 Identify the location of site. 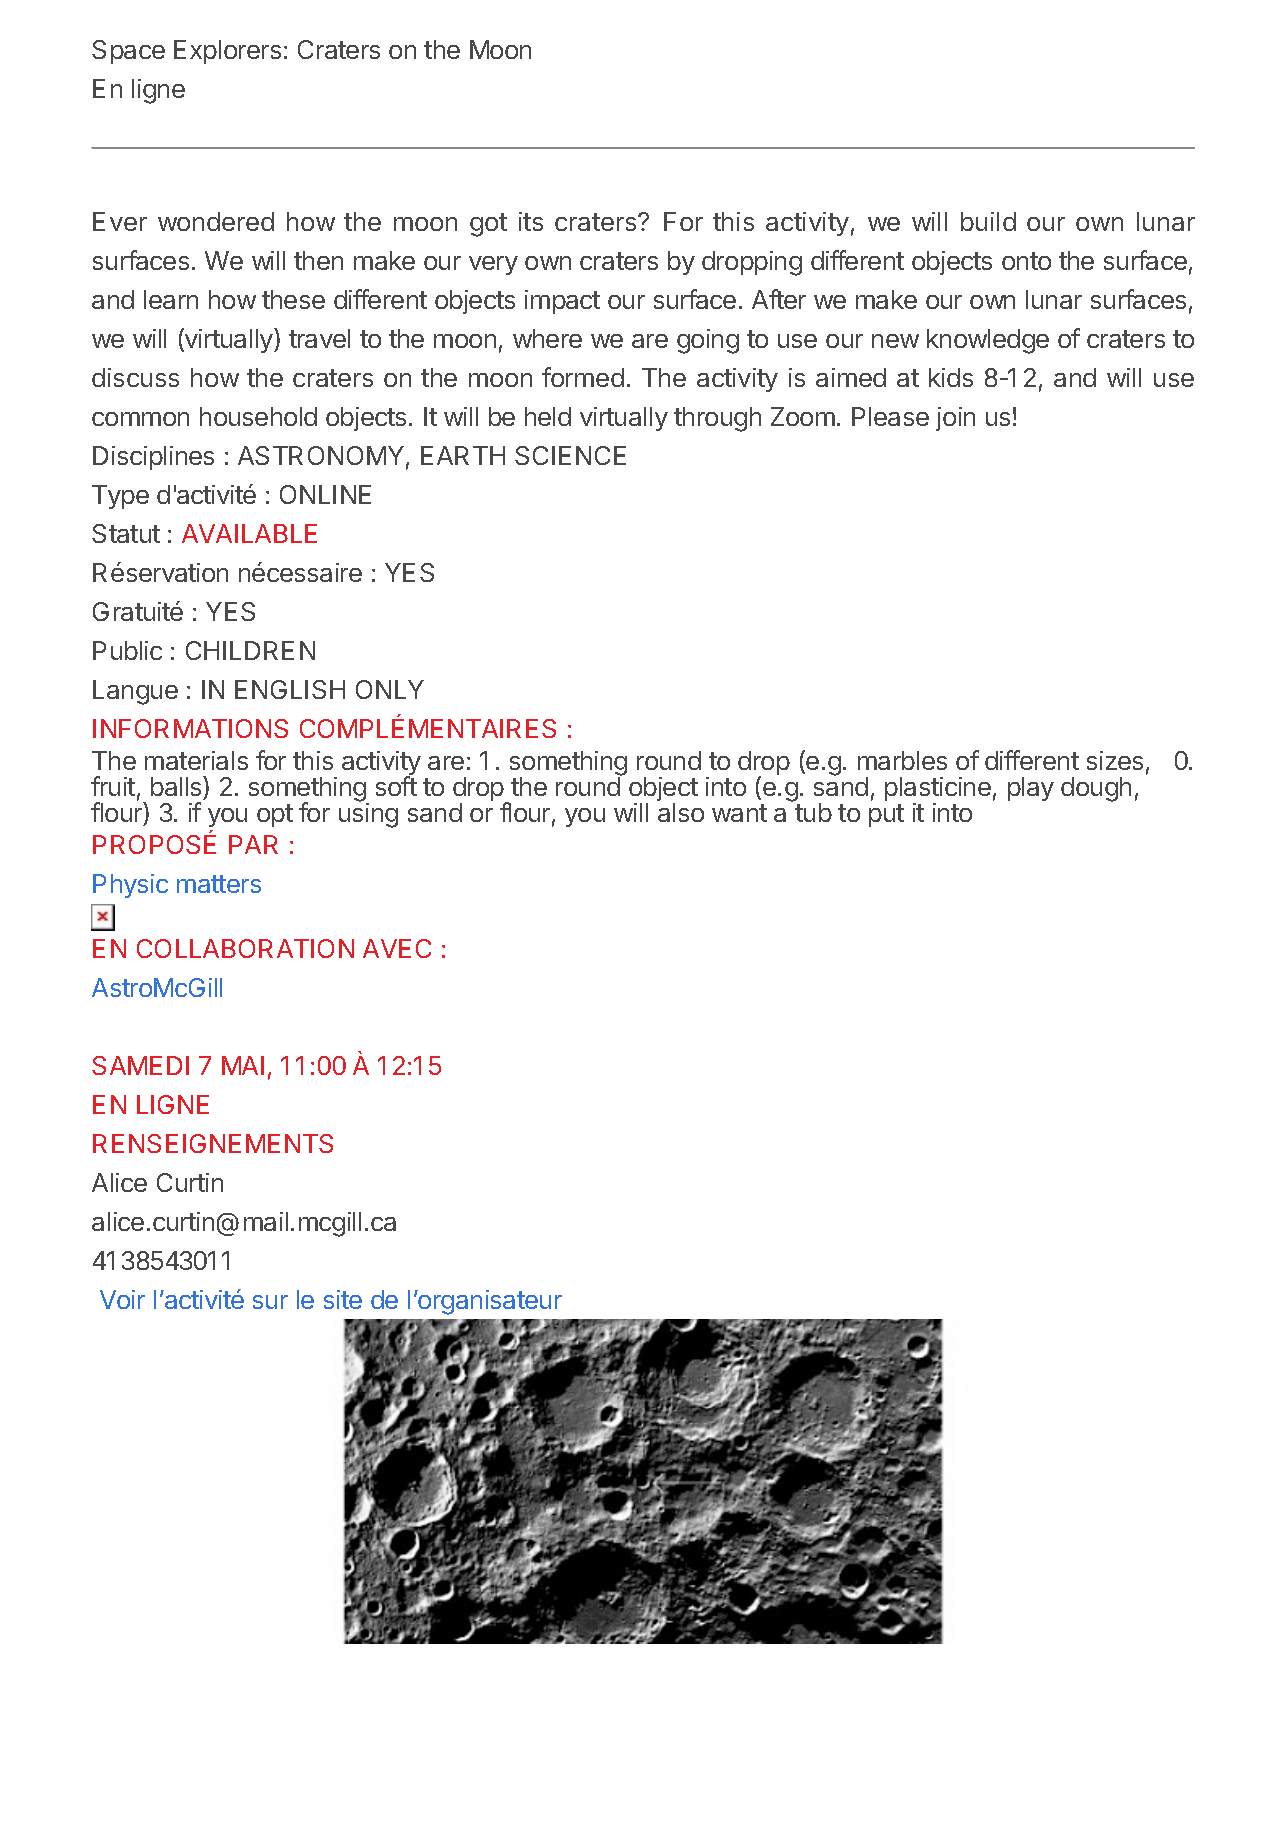
(343, 1299).
